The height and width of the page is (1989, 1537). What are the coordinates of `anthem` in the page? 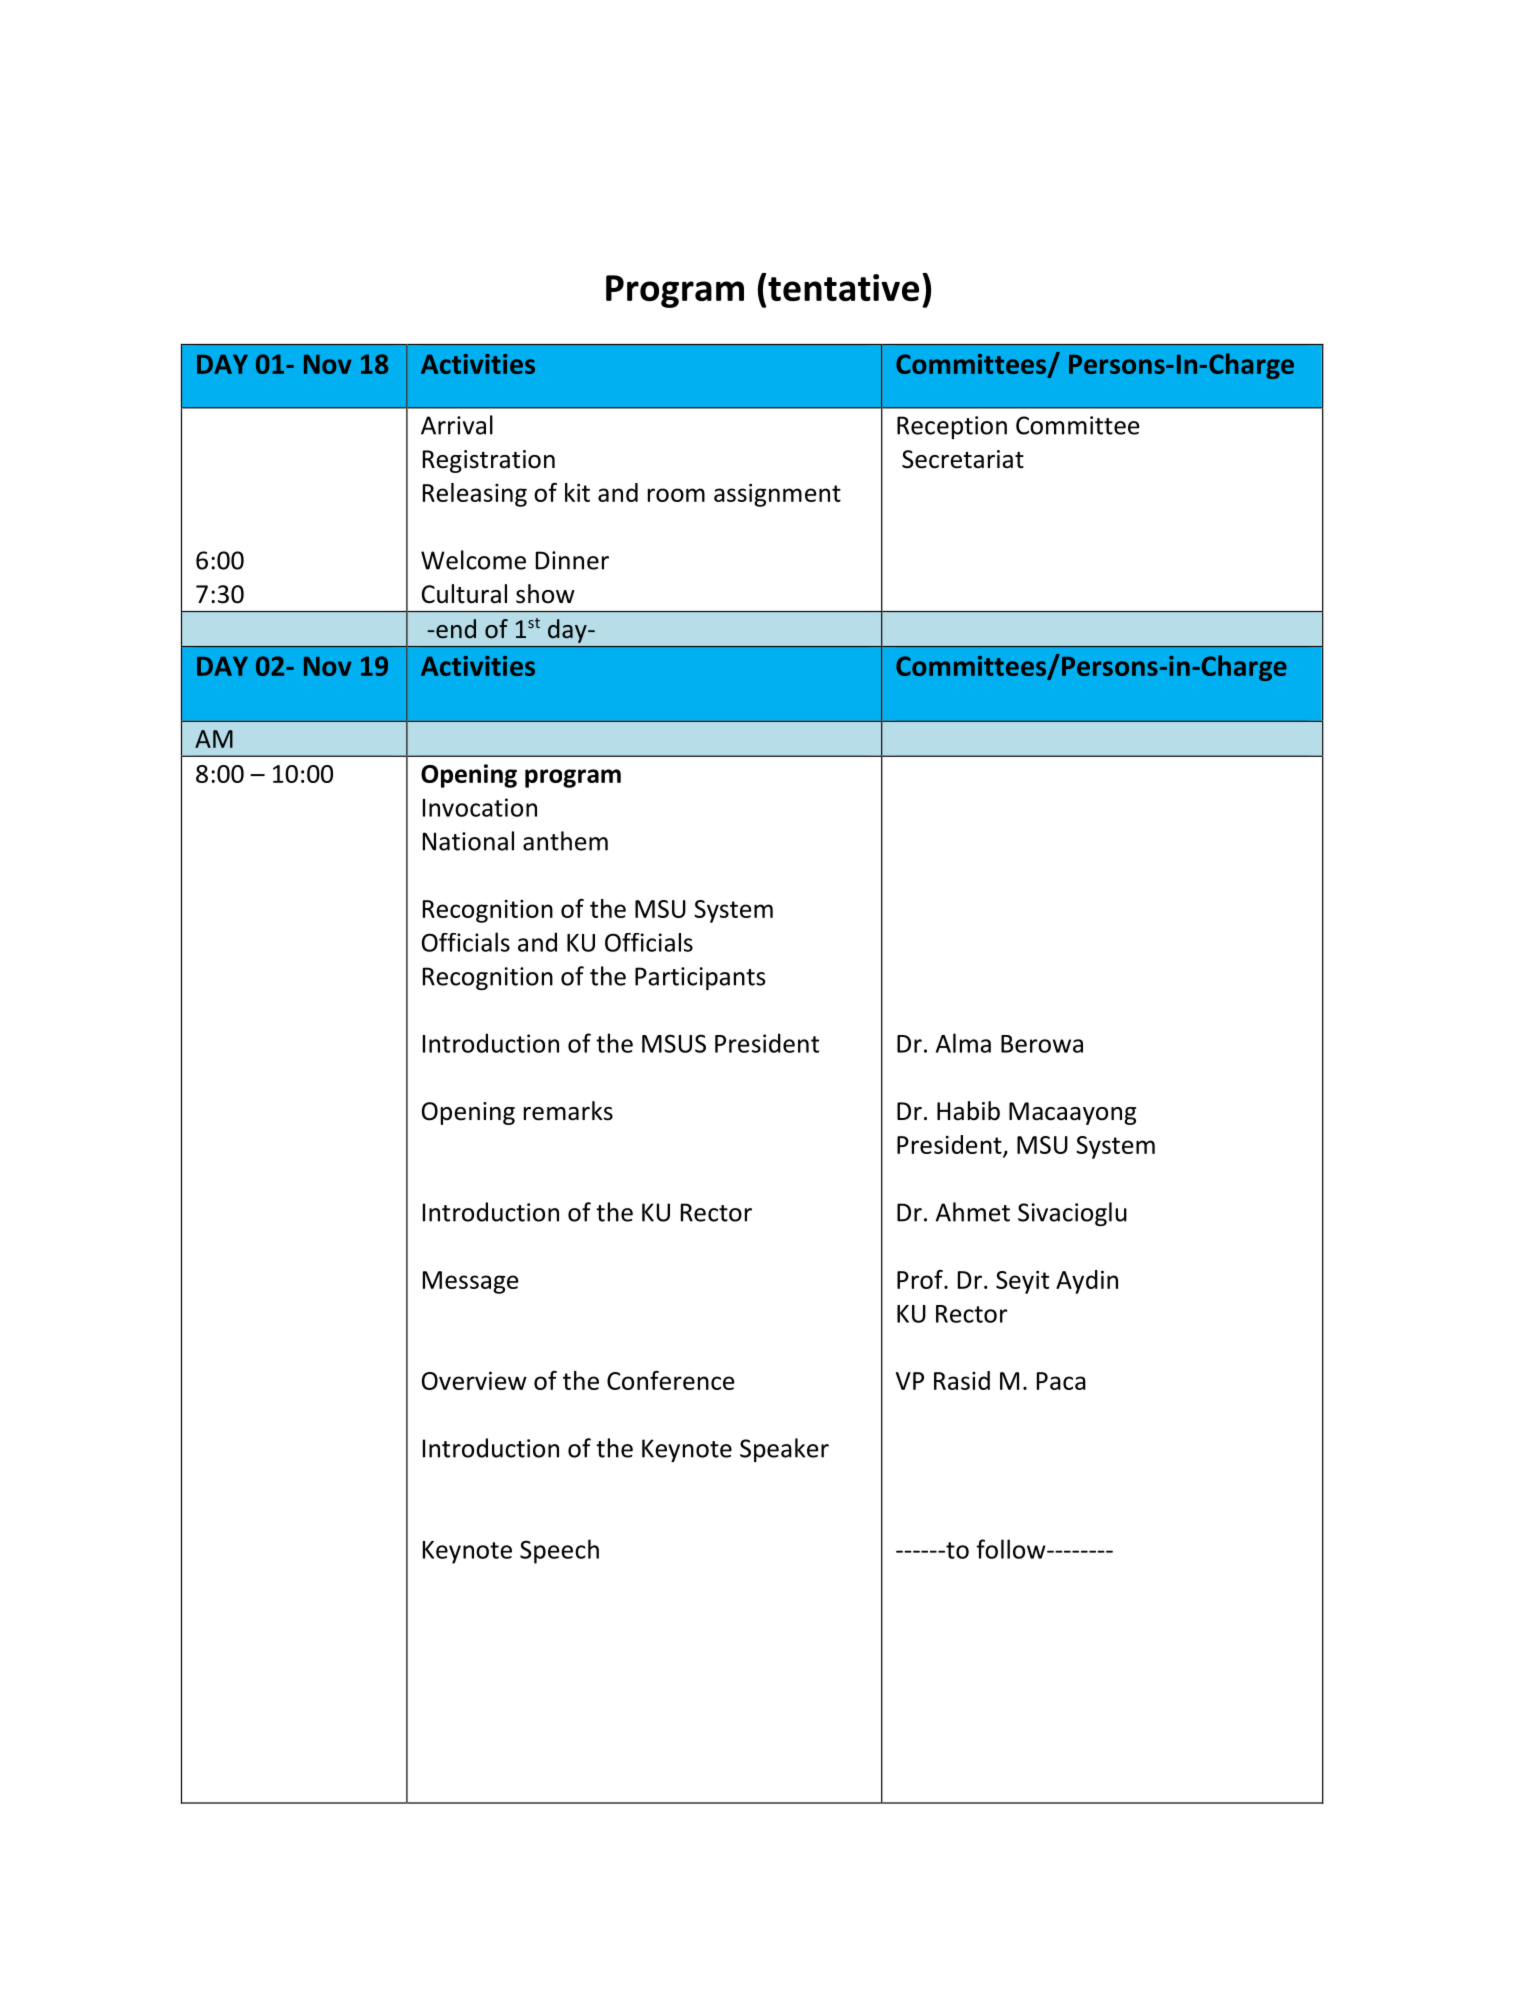 It's located at (565, 841).
